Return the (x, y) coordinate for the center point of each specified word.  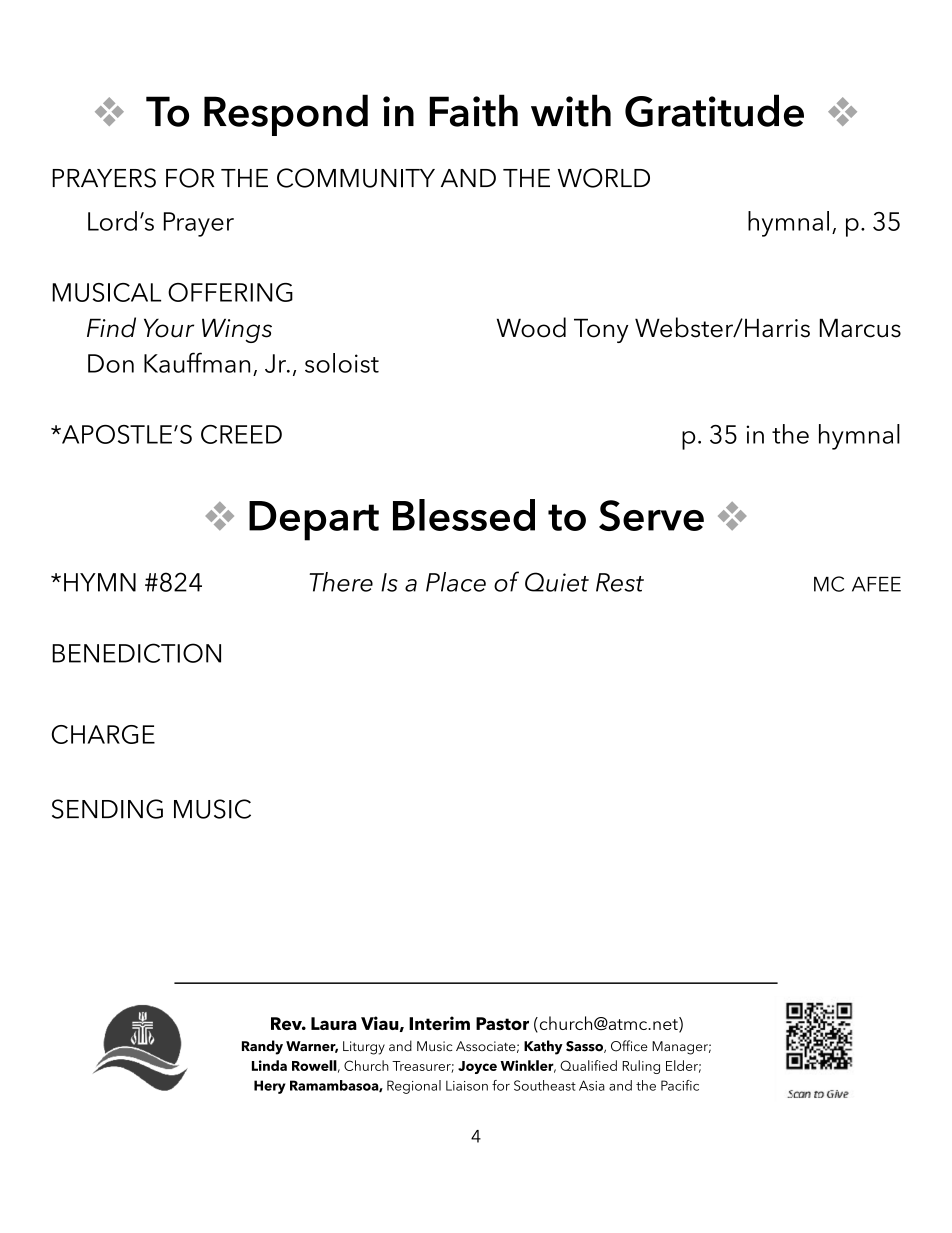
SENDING (107, 809)
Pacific (680, 1085)
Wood (531, 327)
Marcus (860, 328)
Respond (286, 115)
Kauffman (197, 362)
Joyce (477, 1067)
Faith (473, 110)
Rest (620, 582)
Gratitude (714, 110)
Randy (262, 1047)
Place (456, 582)
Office (629, 1046)
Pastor (502, 1023)
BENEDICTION (136, 653)
